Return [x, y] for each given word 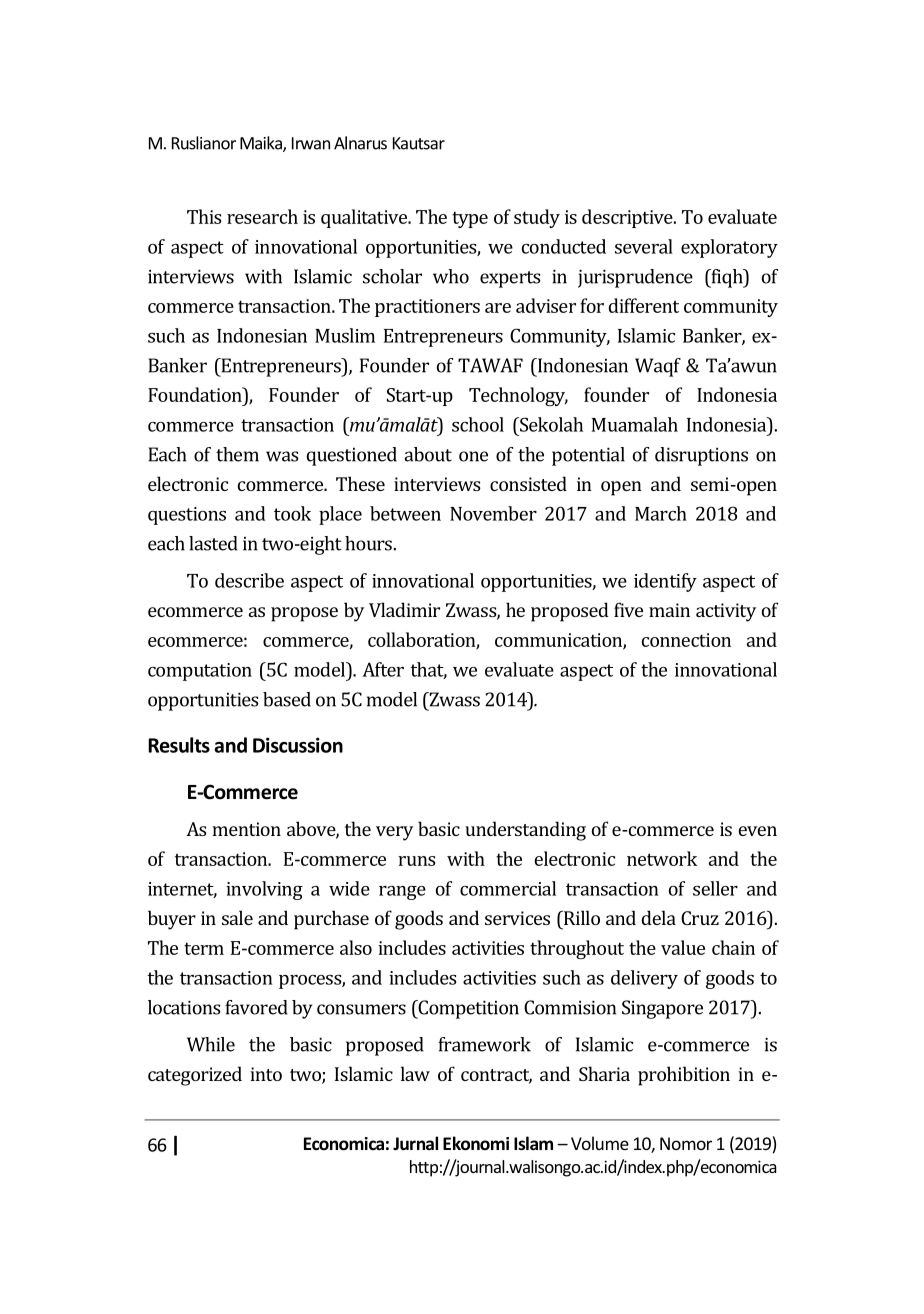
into [266, 1074]
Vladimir [404, 609]
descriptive [628, 218]
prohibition [684, 1076]
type [470, 219]
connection [686, 640]
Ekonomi [476, 1143]
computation [200, 672]
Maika [262, 144]
